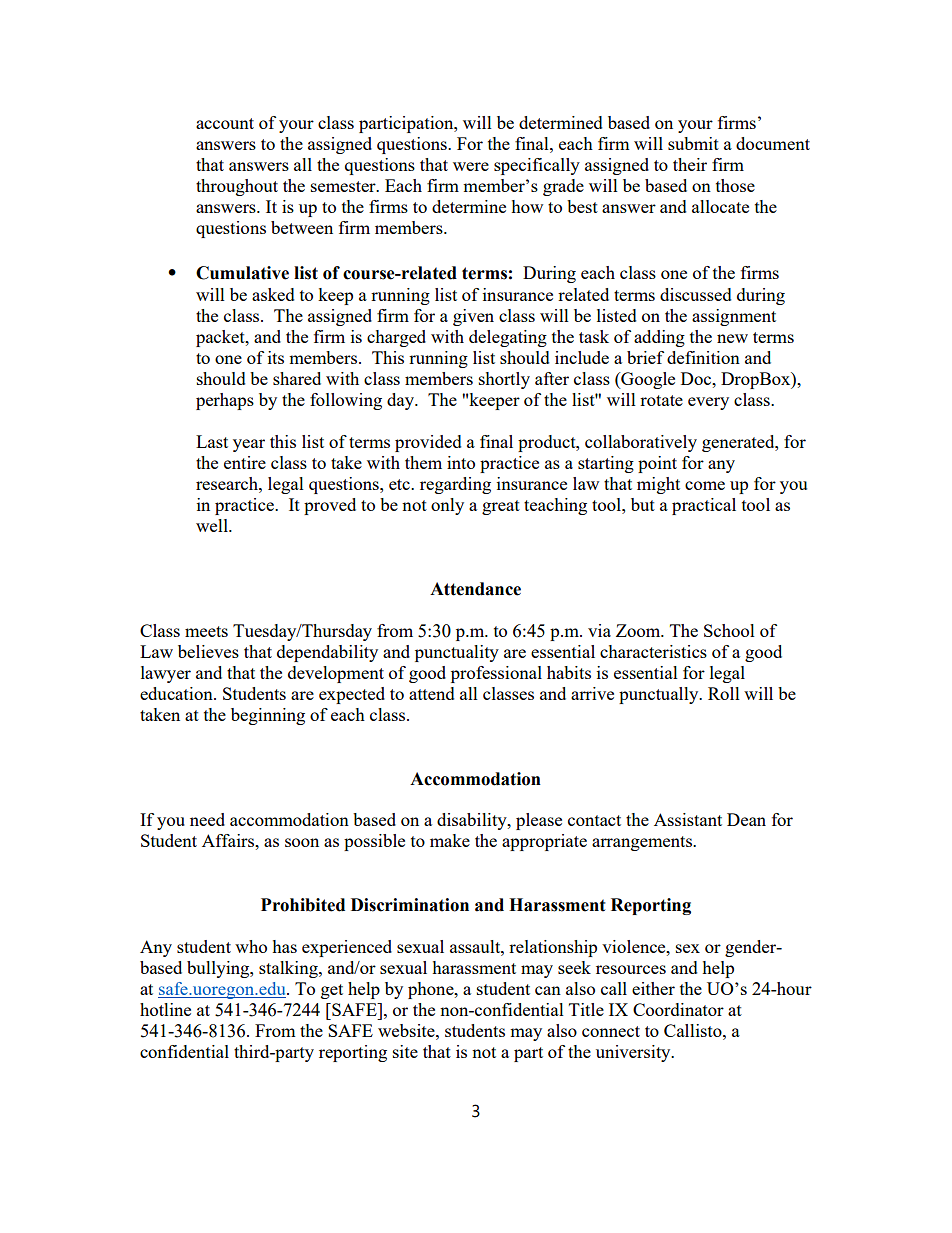 This screenshot has width=952, height=1233. What do you see at coordinates (213, 525) in the screenshot?
I see `well` at bounding box center [213, 525].
